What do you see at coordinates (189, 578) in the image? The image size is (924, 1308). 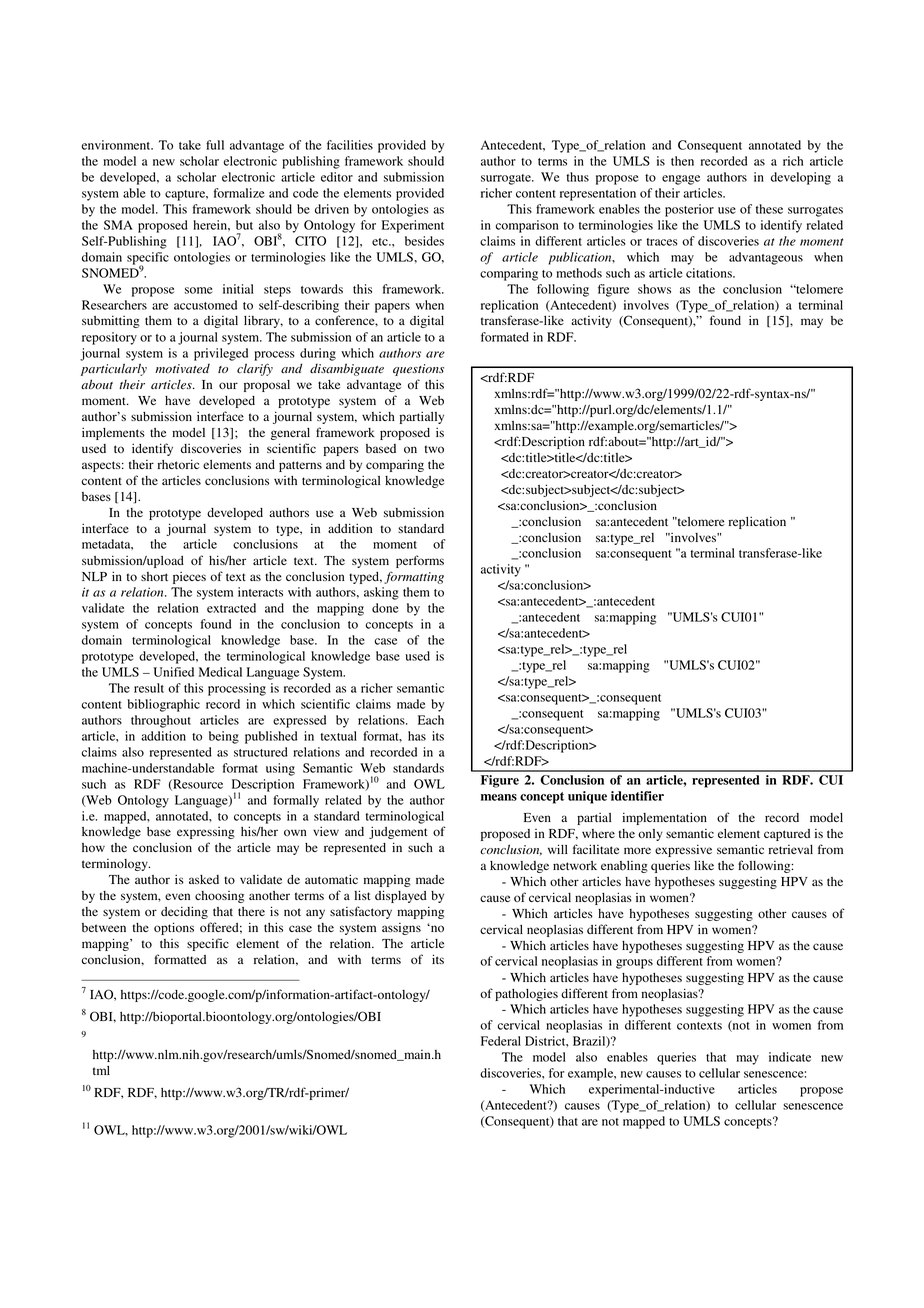 I see `pieces` at bounding box center [189, 578].
